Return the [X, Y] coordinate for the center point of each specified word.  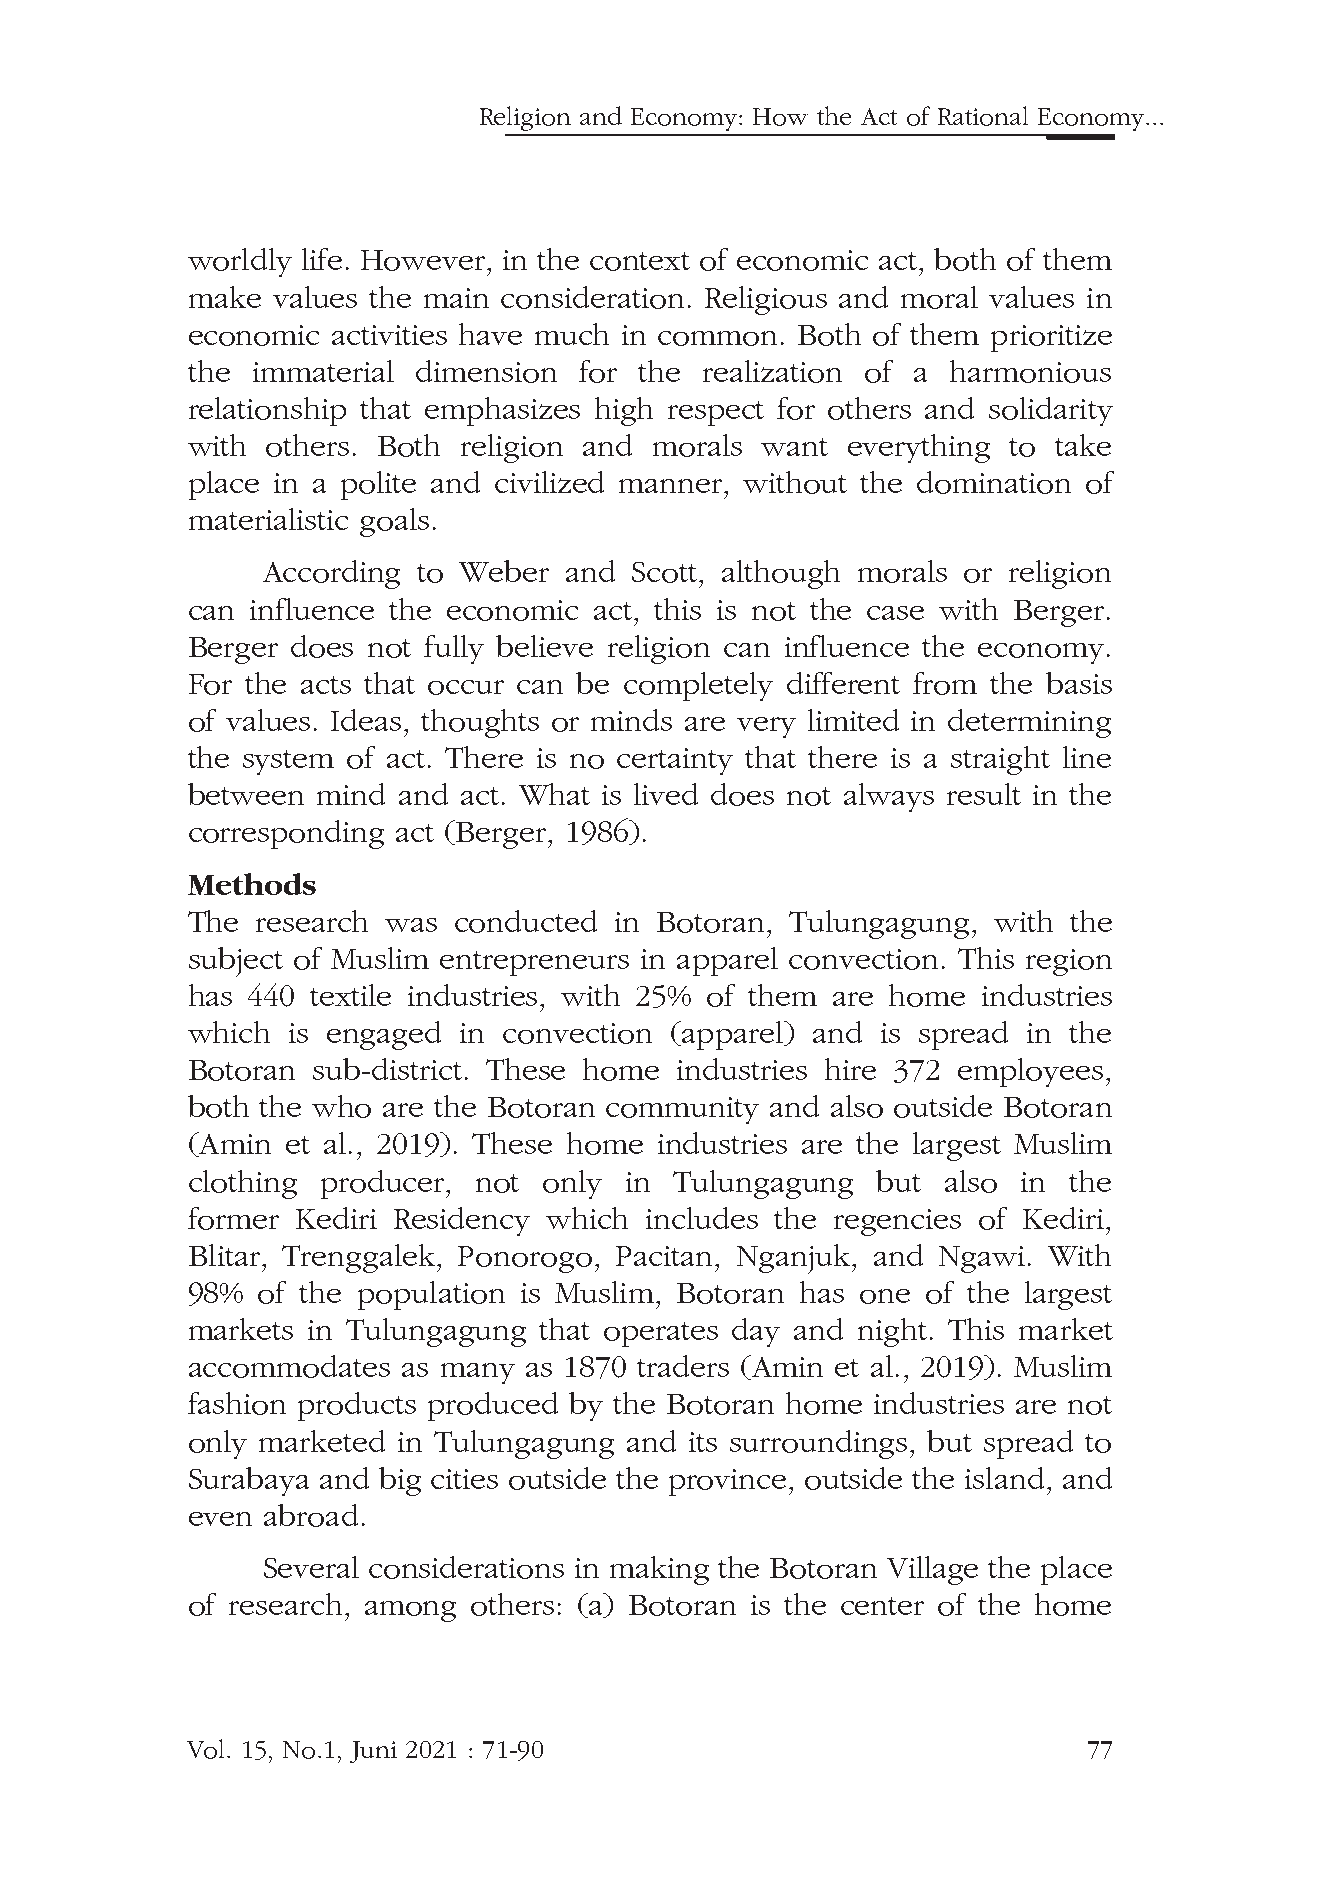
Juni [373, 1752]
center [882, 1606]
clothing [243, 1184]
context [640, 261]
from [945, 683]
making [659, 1570]
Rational [983, 116]
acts [326, 685]
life [322, 259]
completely [698, 686]
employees [1030, 1072]
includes [702, 1218]
